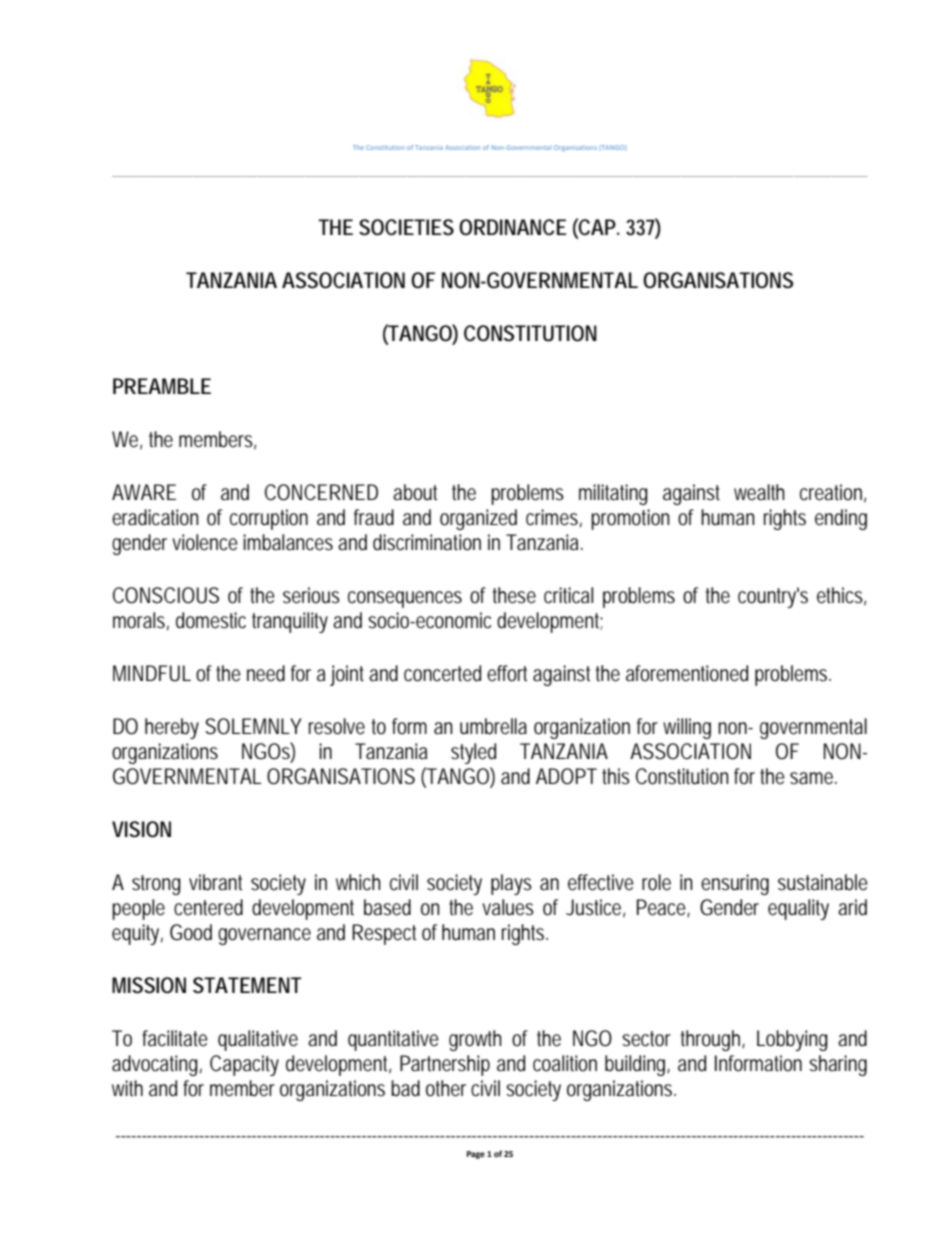 Image resolution: width=952 pixels, height=1233 pixels. What do you see at coordinates (442, 673) in the screenshot?
I see `concerted` at bounding box center [442, 673].
